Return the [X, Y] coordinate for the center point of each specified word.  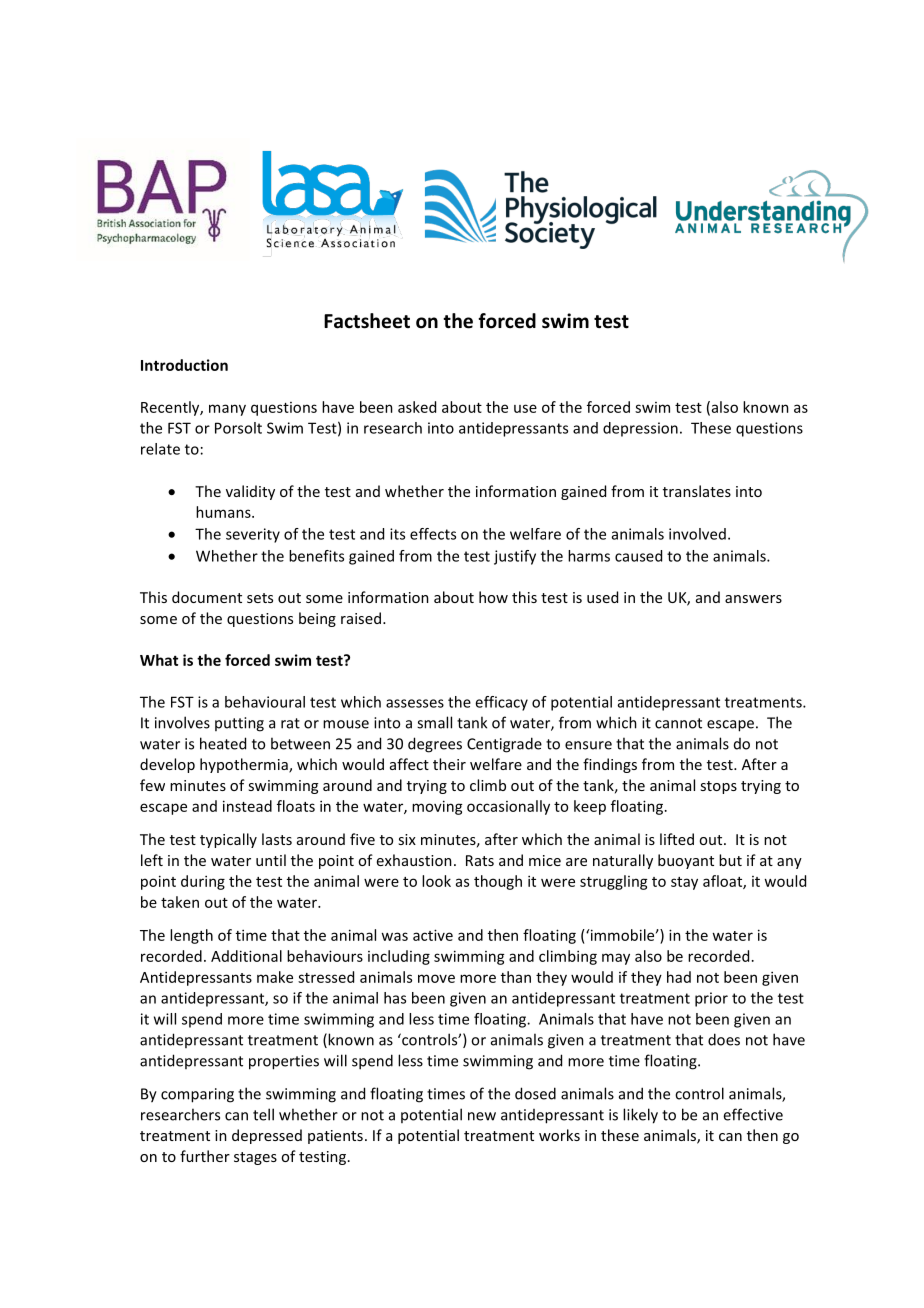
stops [718, 787]
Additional [246, 956]
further [205, 1156]
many [227, 410]
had [679, 977]
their [449, 764]
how [493, 597]
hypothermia [245, 765]
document [207, 597]
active [433, 935]
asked [417, 407]
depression [640, 429]
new [482, 1116]
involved [697, 534]
